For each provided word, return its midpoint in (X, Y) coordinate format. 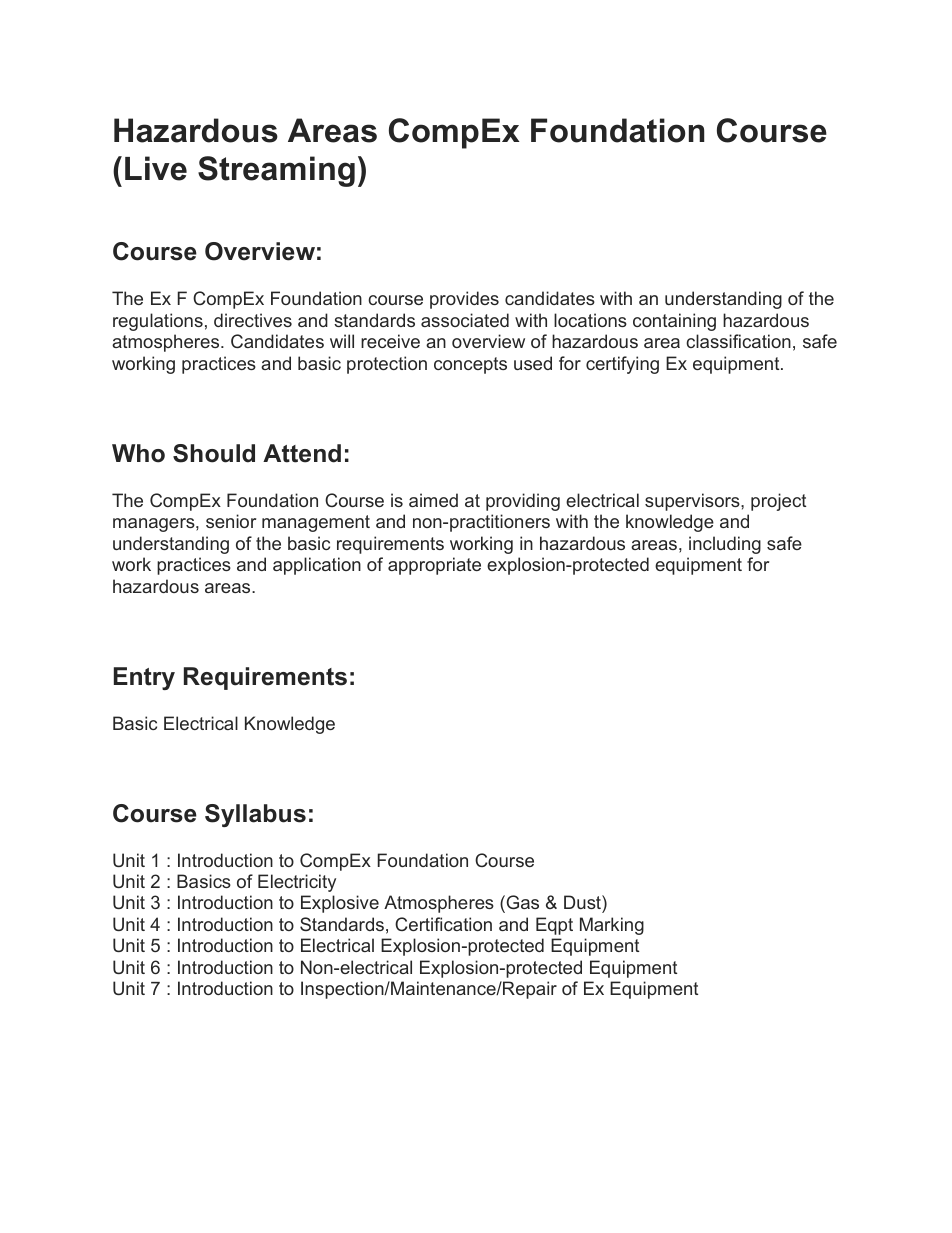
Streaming (276, 171)
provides (464, 300)
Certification (443, 924)
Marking (612, 926)
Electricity (297, 883)
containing (674, 322)
